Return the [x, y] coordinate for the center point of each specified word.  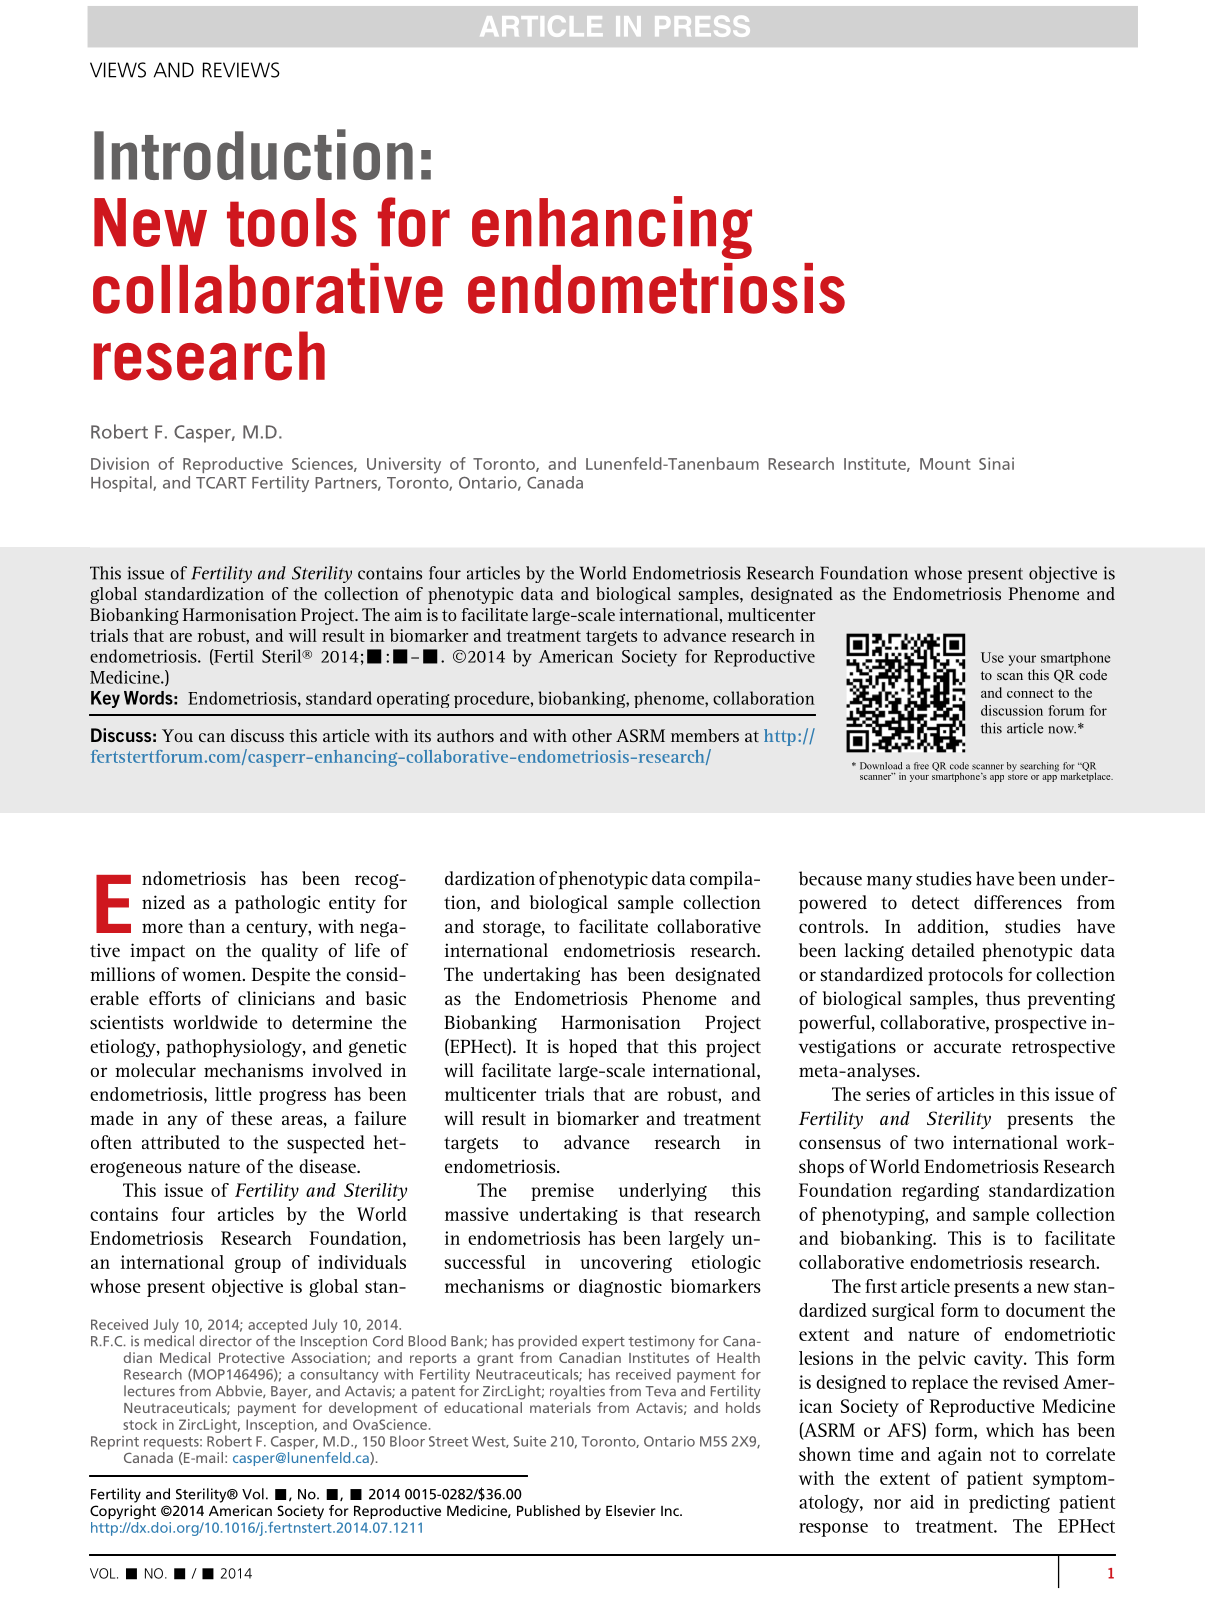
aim [408, 614]
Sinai [996, 463]
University [404, 465]
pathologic [277, 904]
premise [562, 1192]
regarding [940, 1192]
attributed [181, 1142]
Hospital [122, 484]
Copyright [123, 1512]
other [592, 735]
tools [292, 222]
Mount [945, 464]
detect [935, 902]
